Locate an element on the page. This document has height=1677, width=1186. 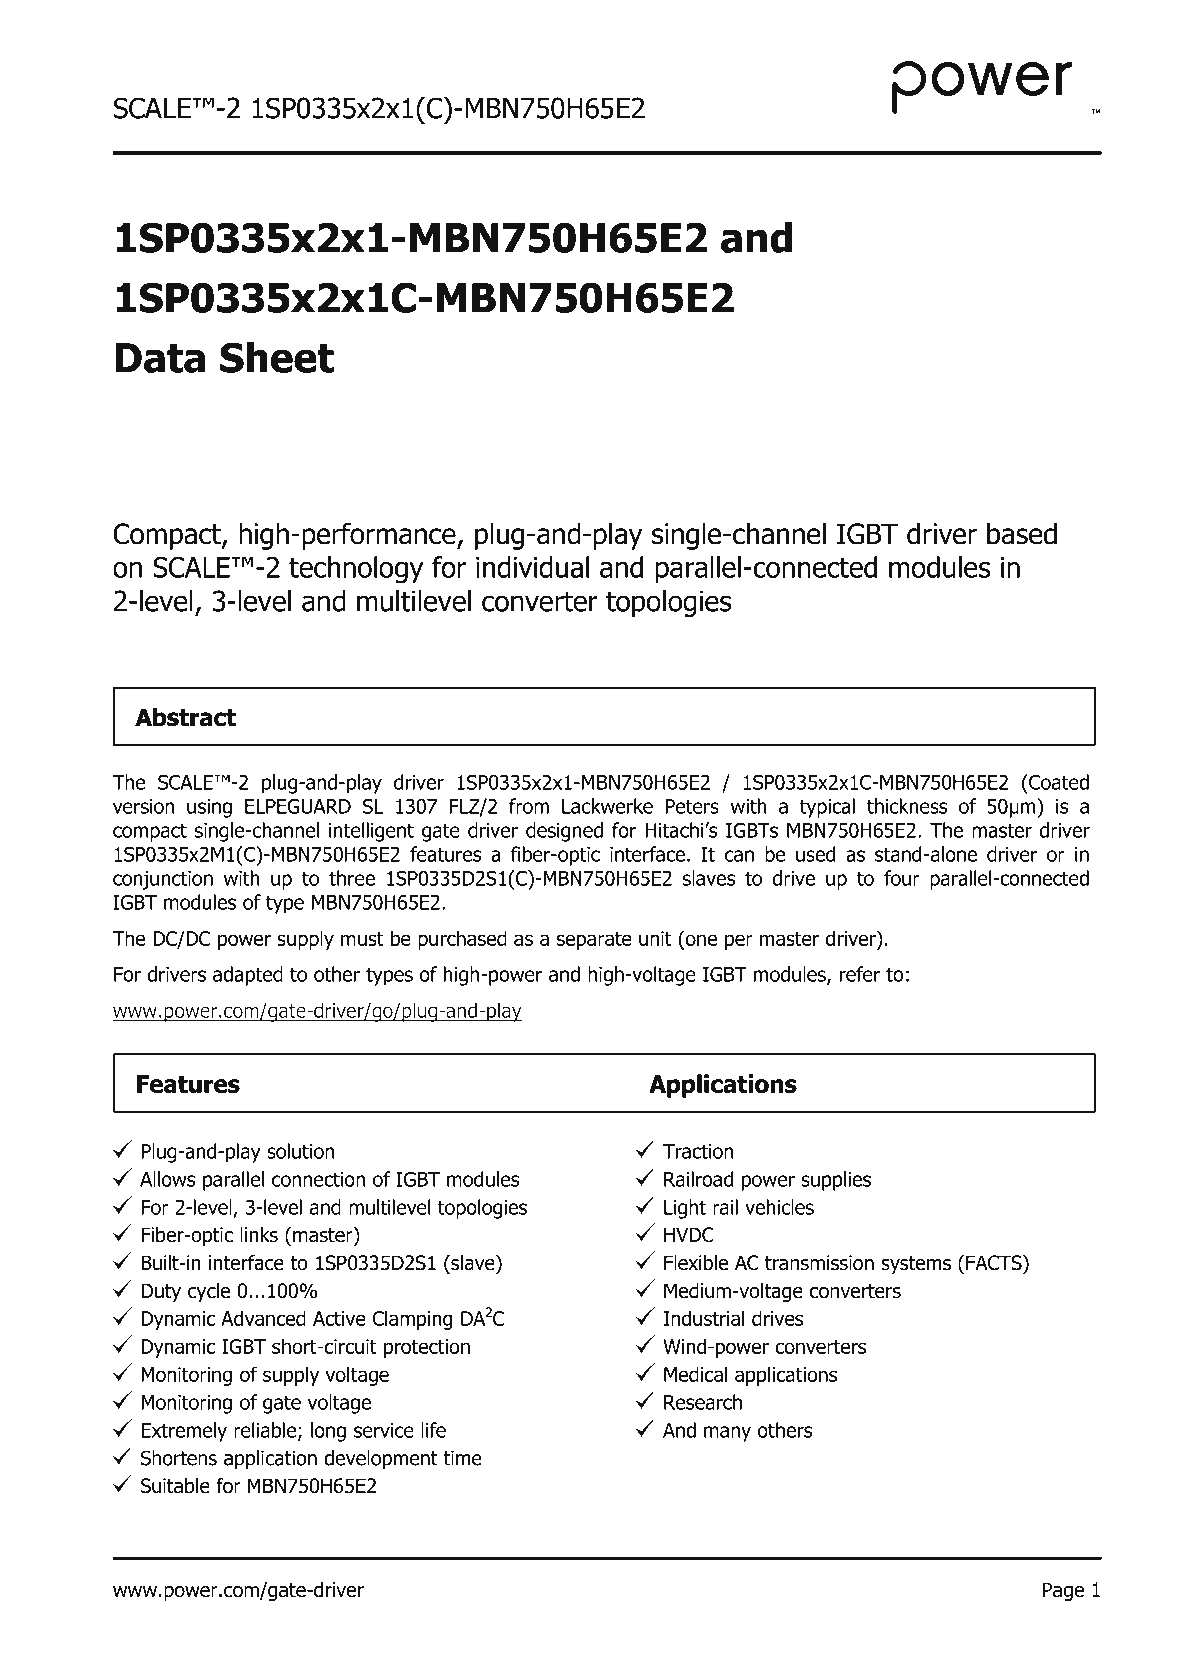
separate is located at coordinates (594, 941).
